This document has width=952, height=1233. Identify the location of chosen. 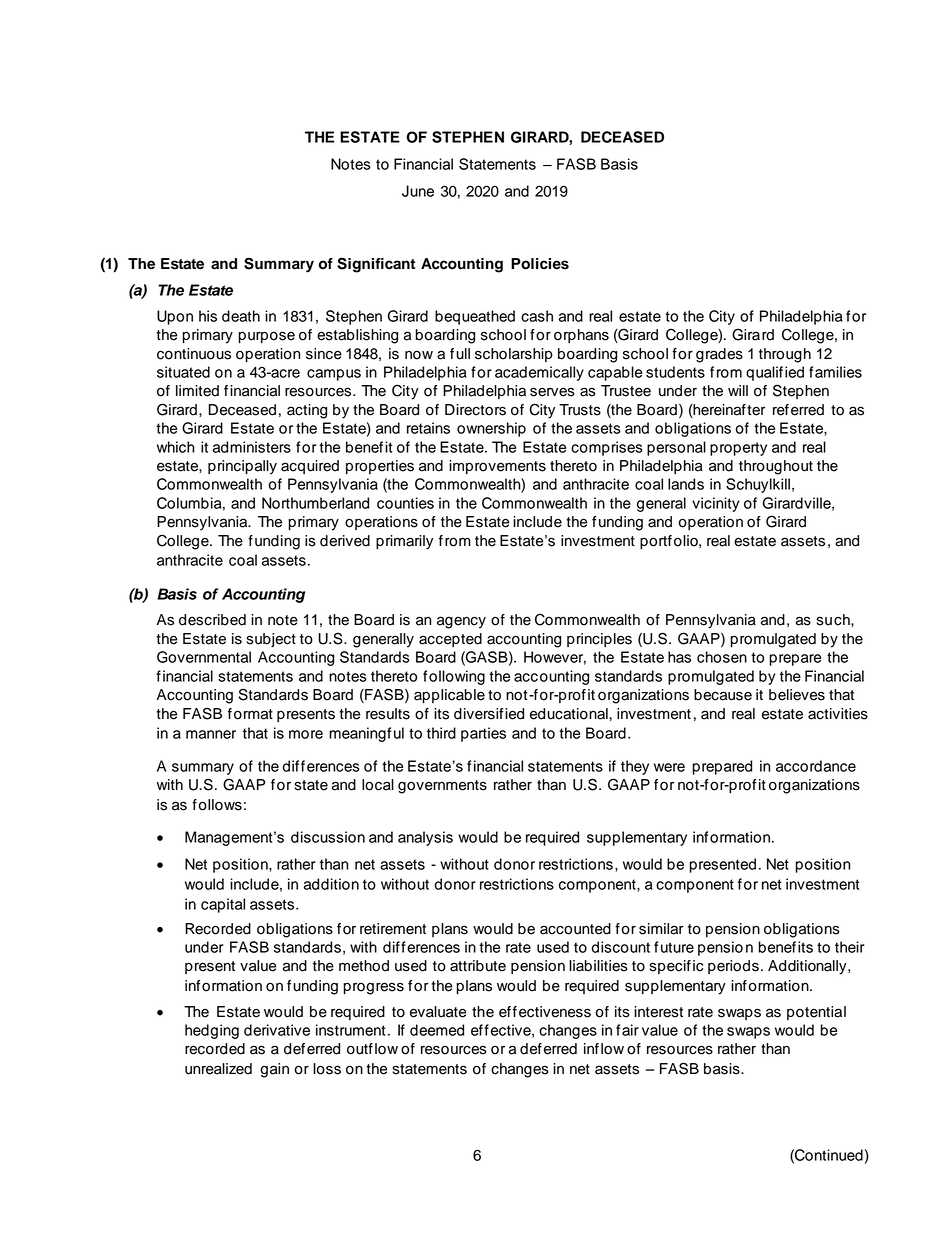
(722, 657).
